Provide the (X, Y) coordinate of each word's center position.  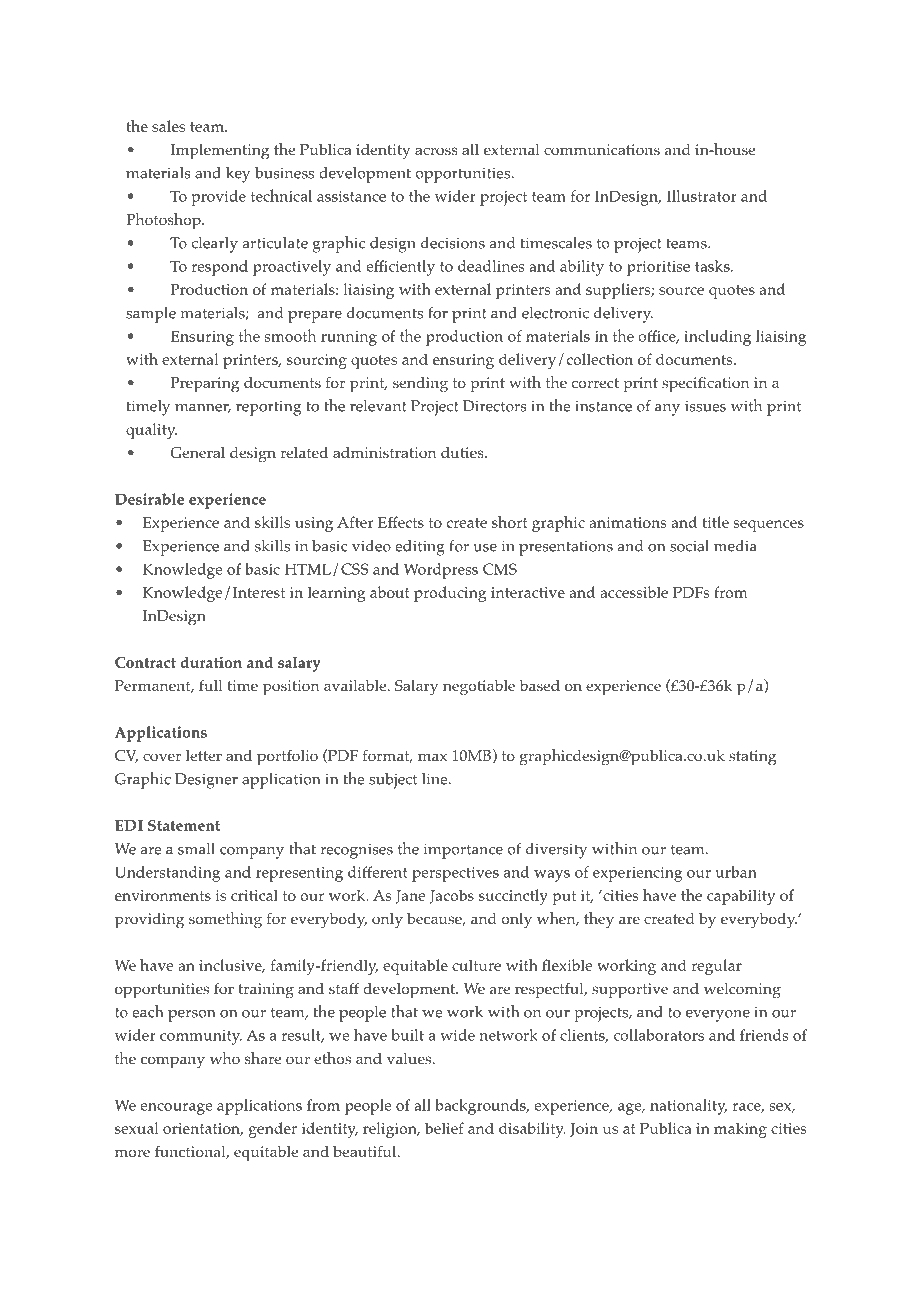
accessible (634, 592)
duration (211, 662)
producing (450, 594)
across (436, 151)
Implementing (220, 152)
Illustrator (702, 196)
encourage (176, 1109)
